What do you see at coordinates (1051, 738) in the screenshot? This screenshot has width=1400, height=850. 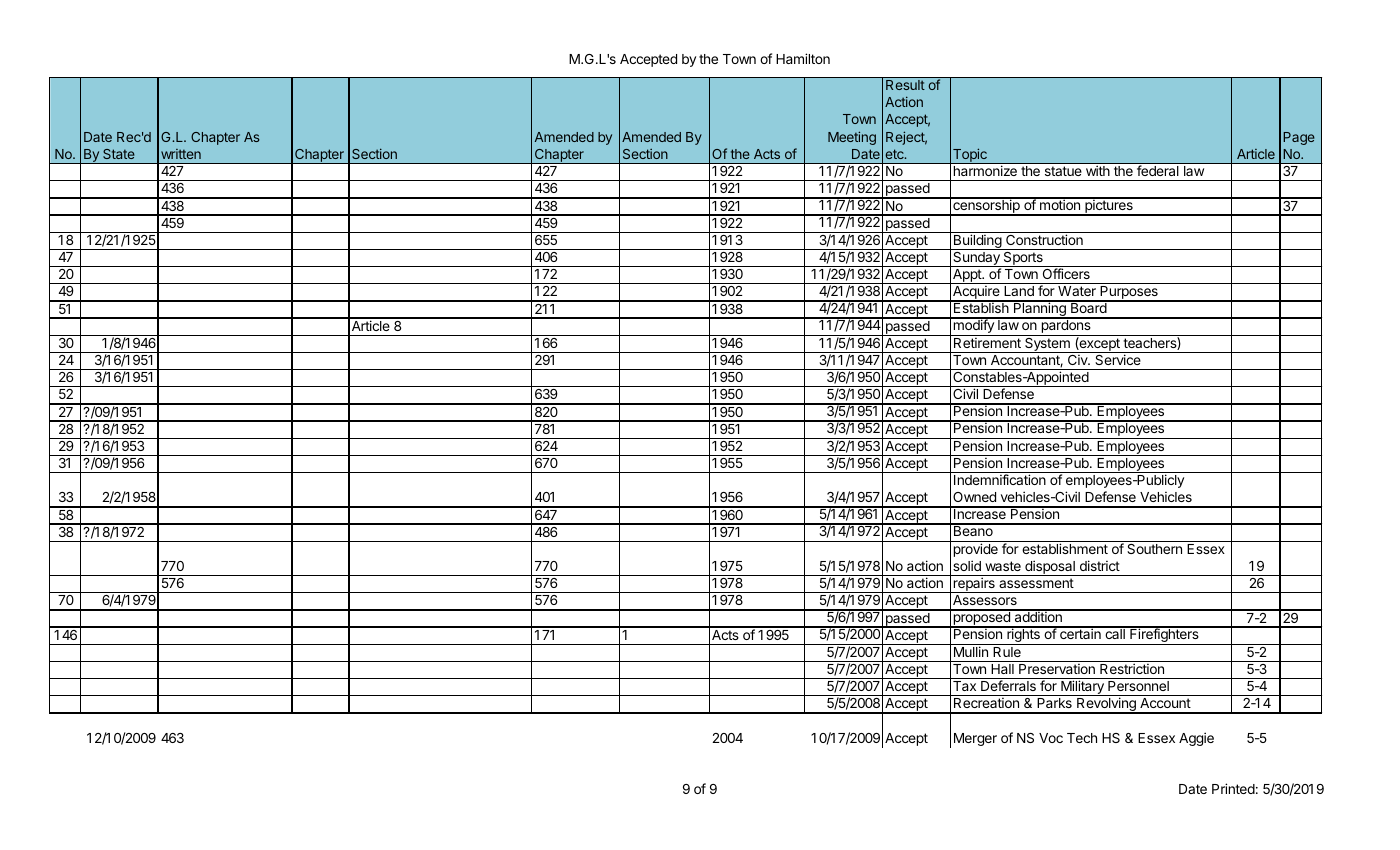 I see `Voc` at bounding box center [1051, 738].
